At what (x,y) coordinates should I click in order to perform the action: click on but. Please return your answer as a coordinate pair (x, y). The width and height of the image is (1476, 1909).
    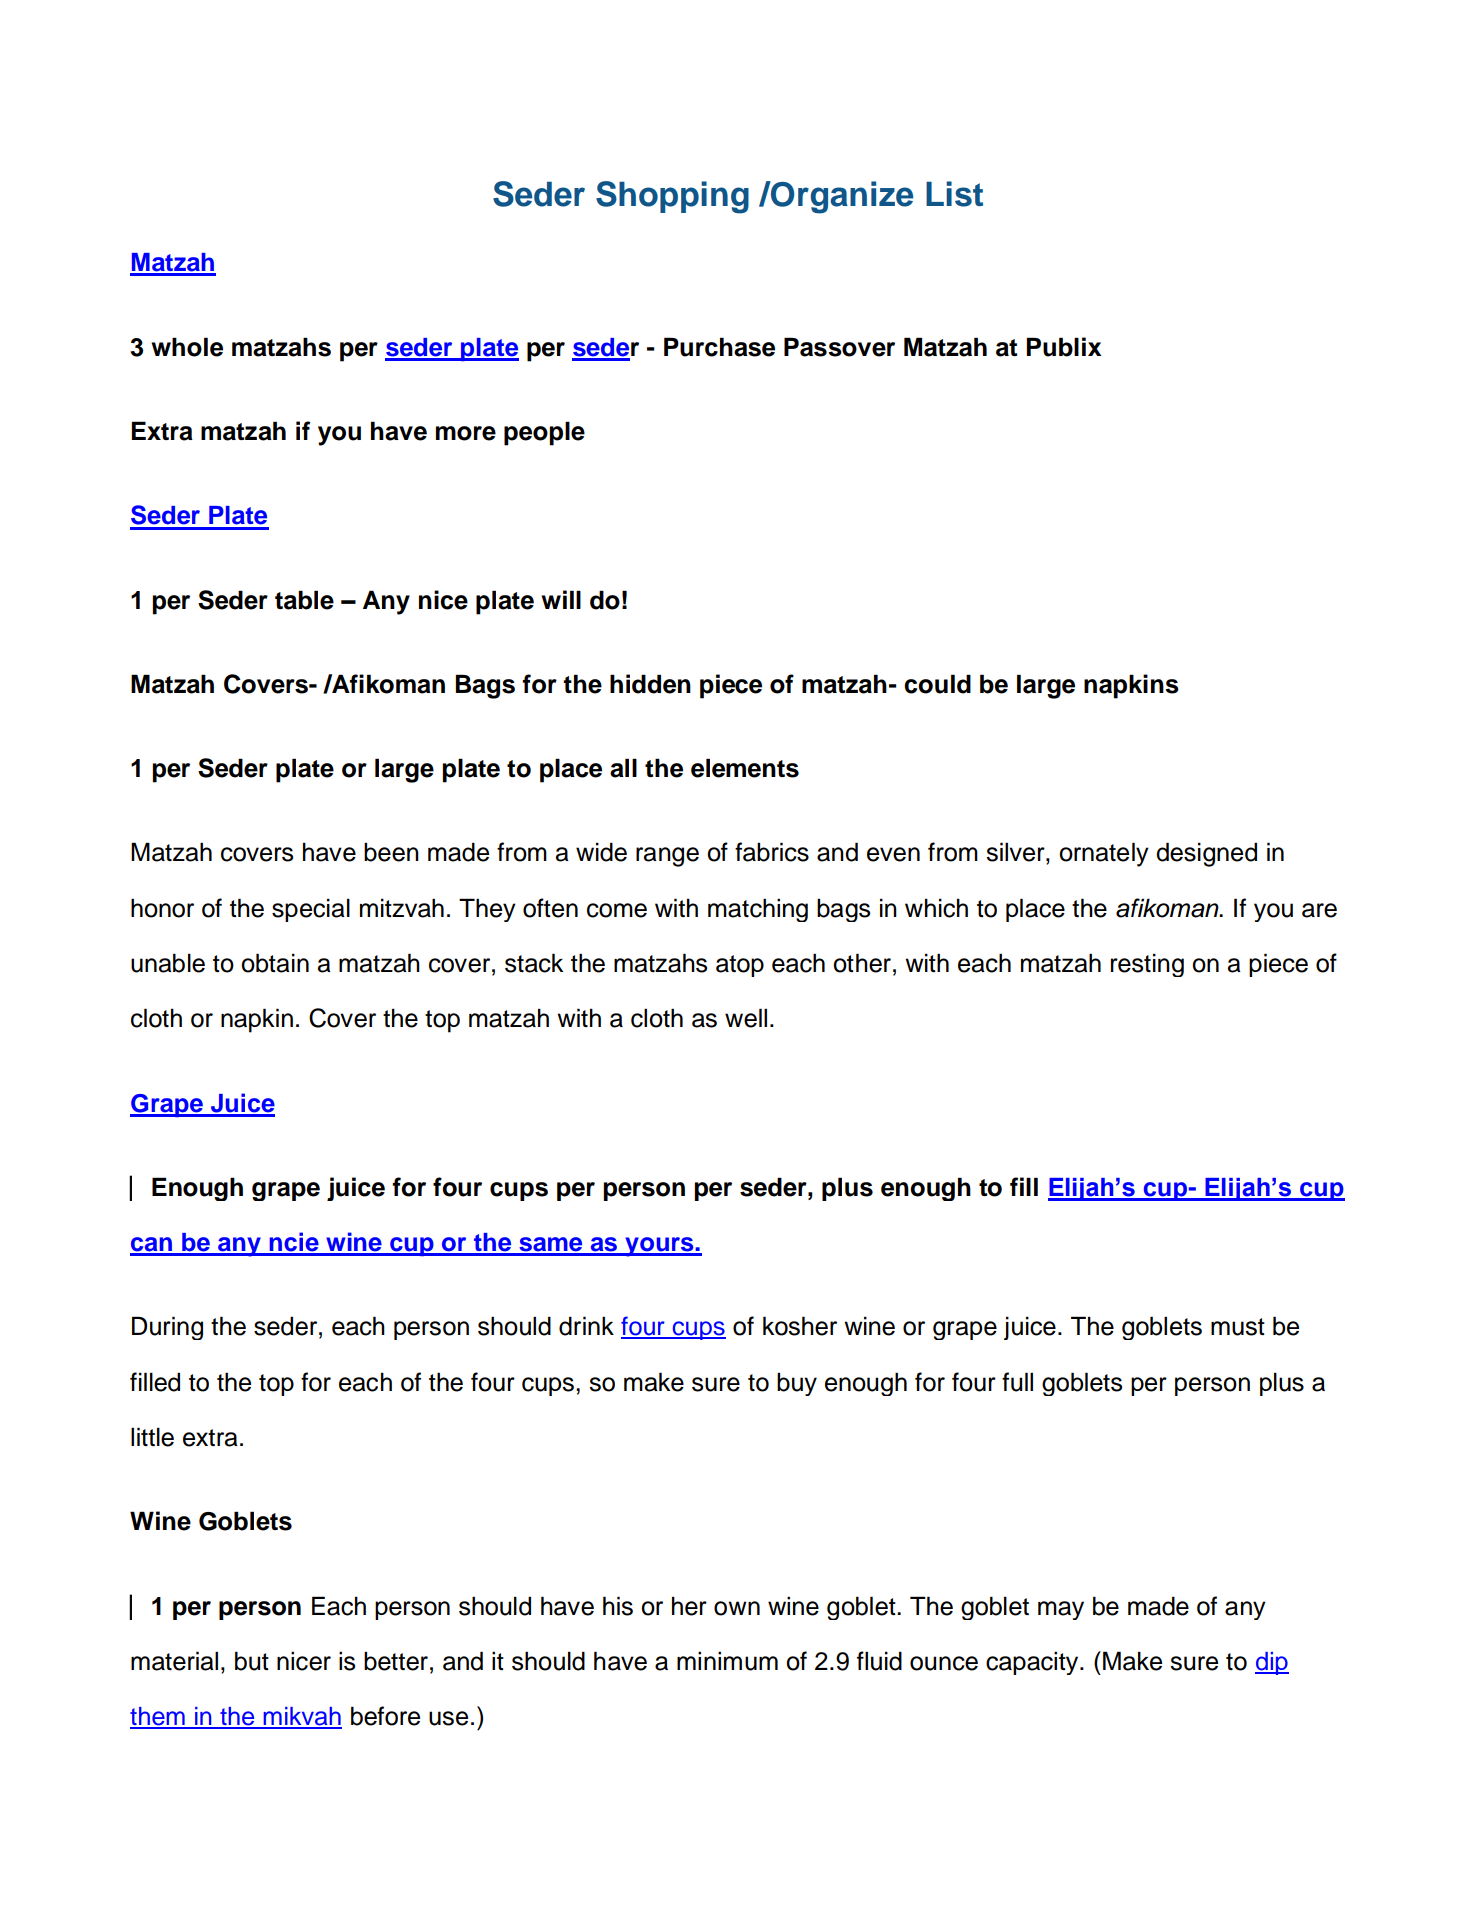
    Looking at the image, I should click on (252, 1661).
